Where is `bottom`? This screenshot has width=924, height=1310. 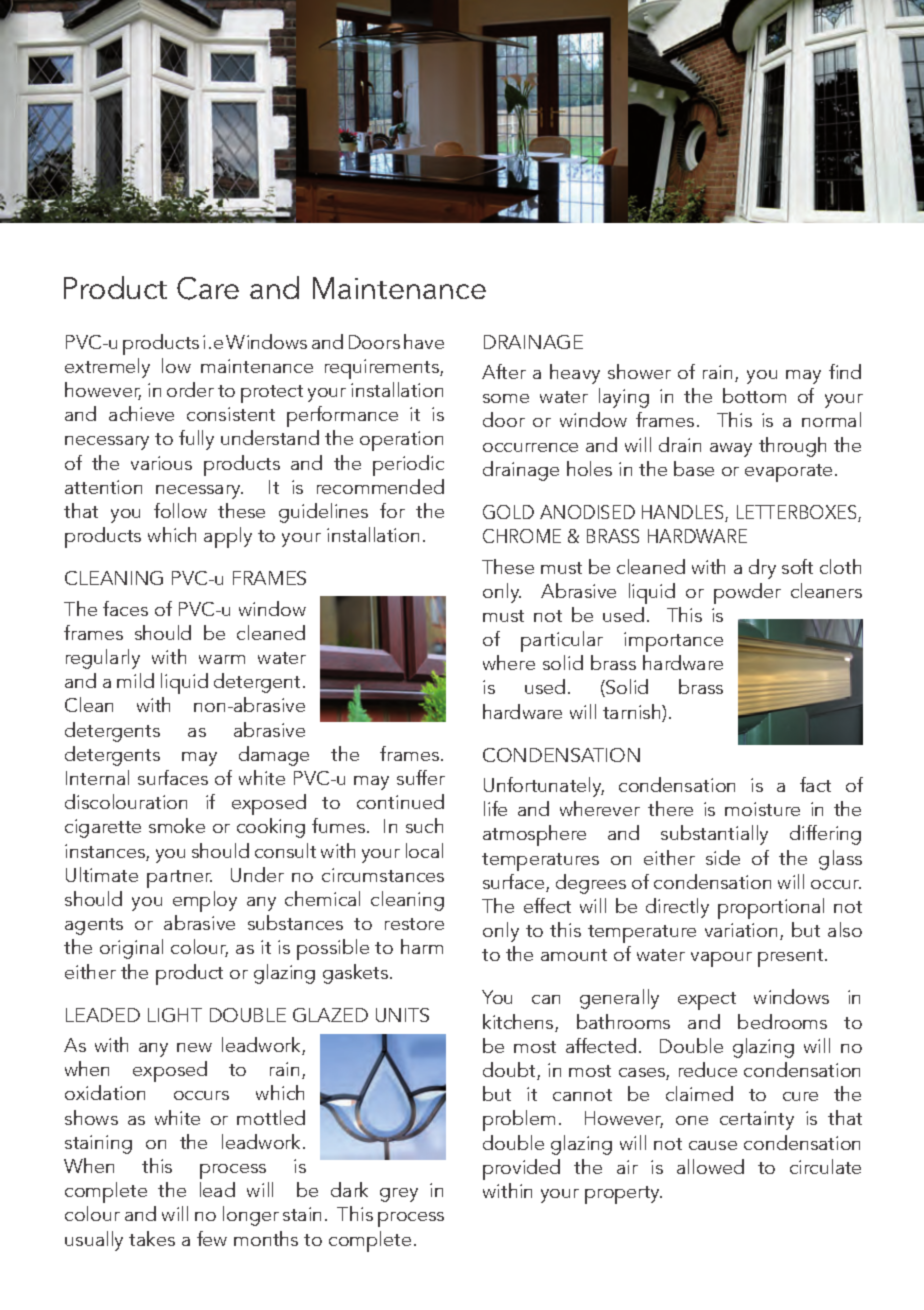 bottom is located at coordinates (754, 395).
